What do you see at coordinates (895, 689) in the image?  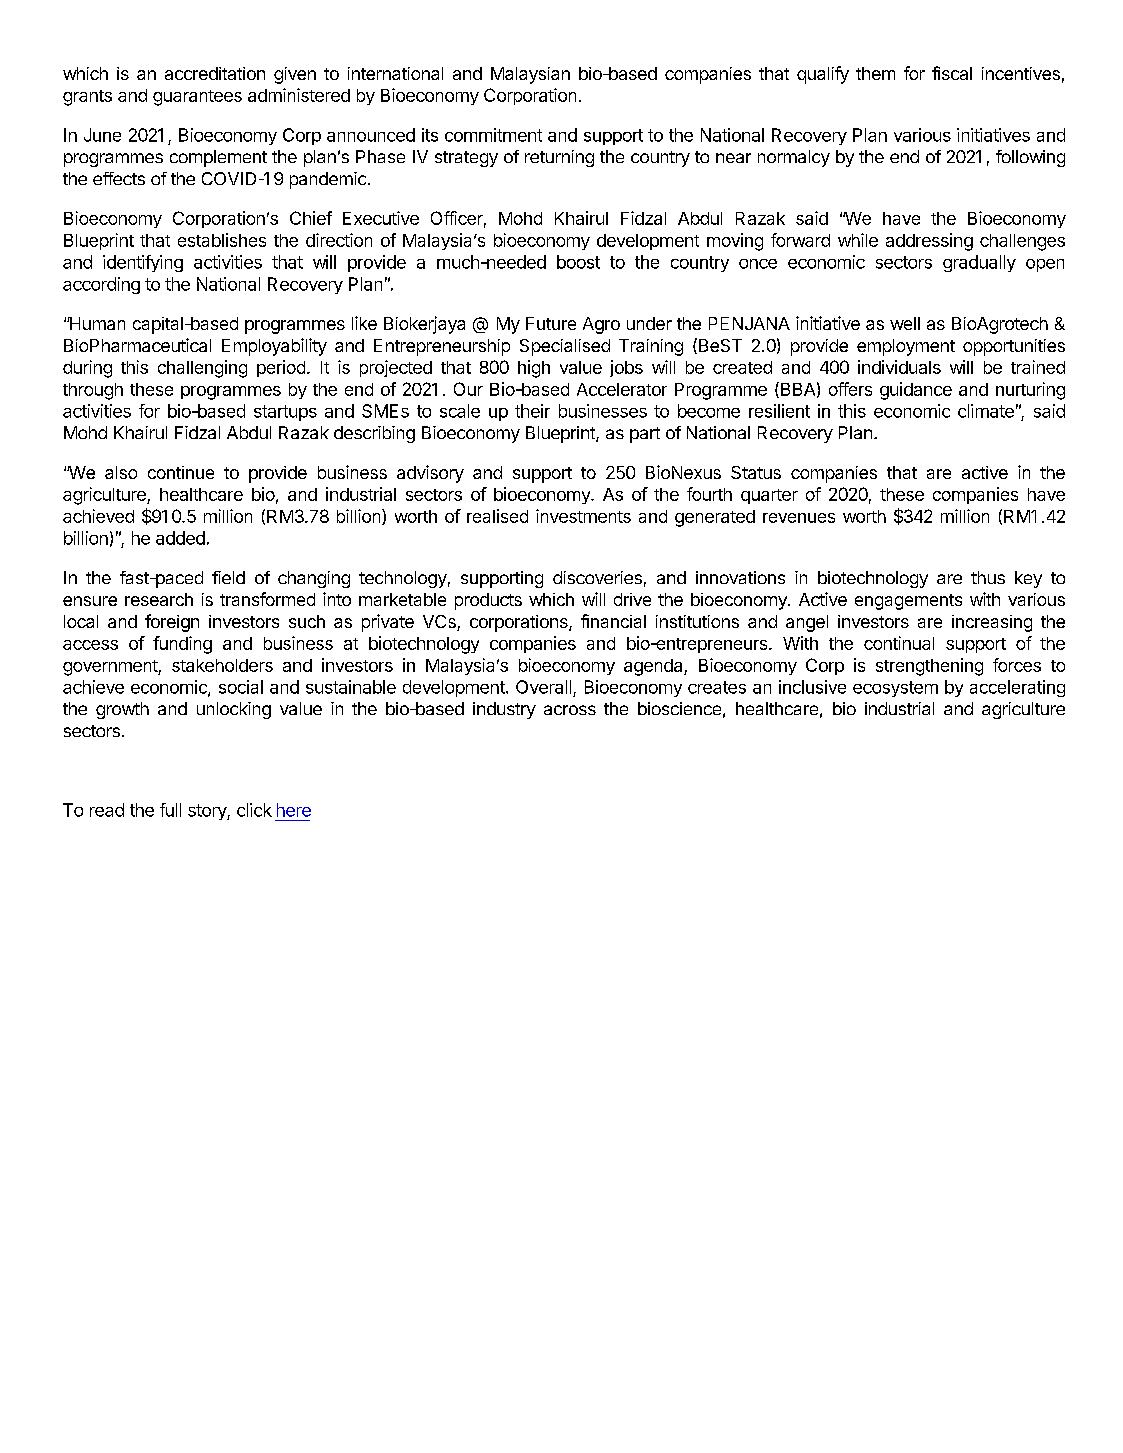 I see `ecosystem` at bounding box center [895, 689].
